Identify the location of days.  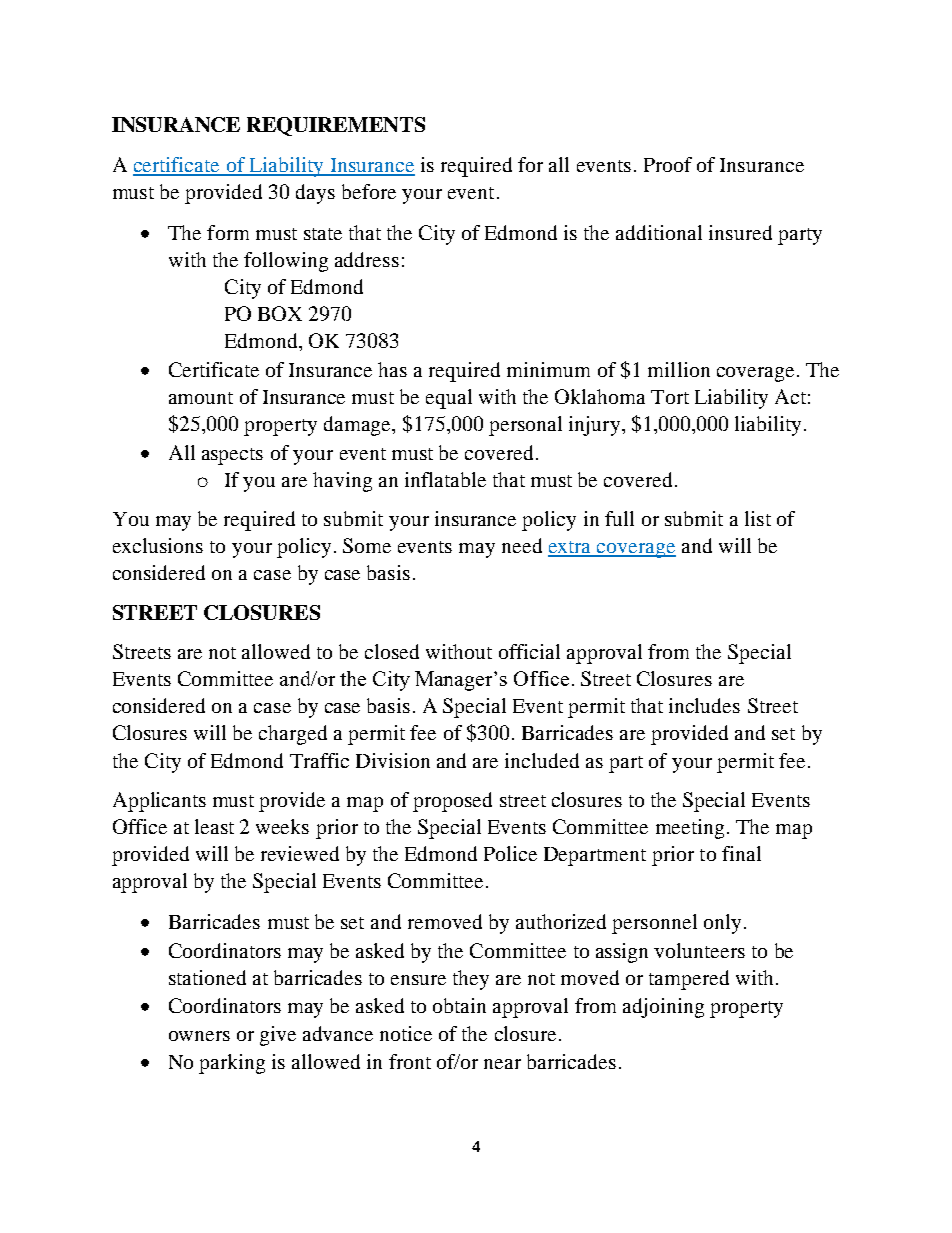
(315, 194).
